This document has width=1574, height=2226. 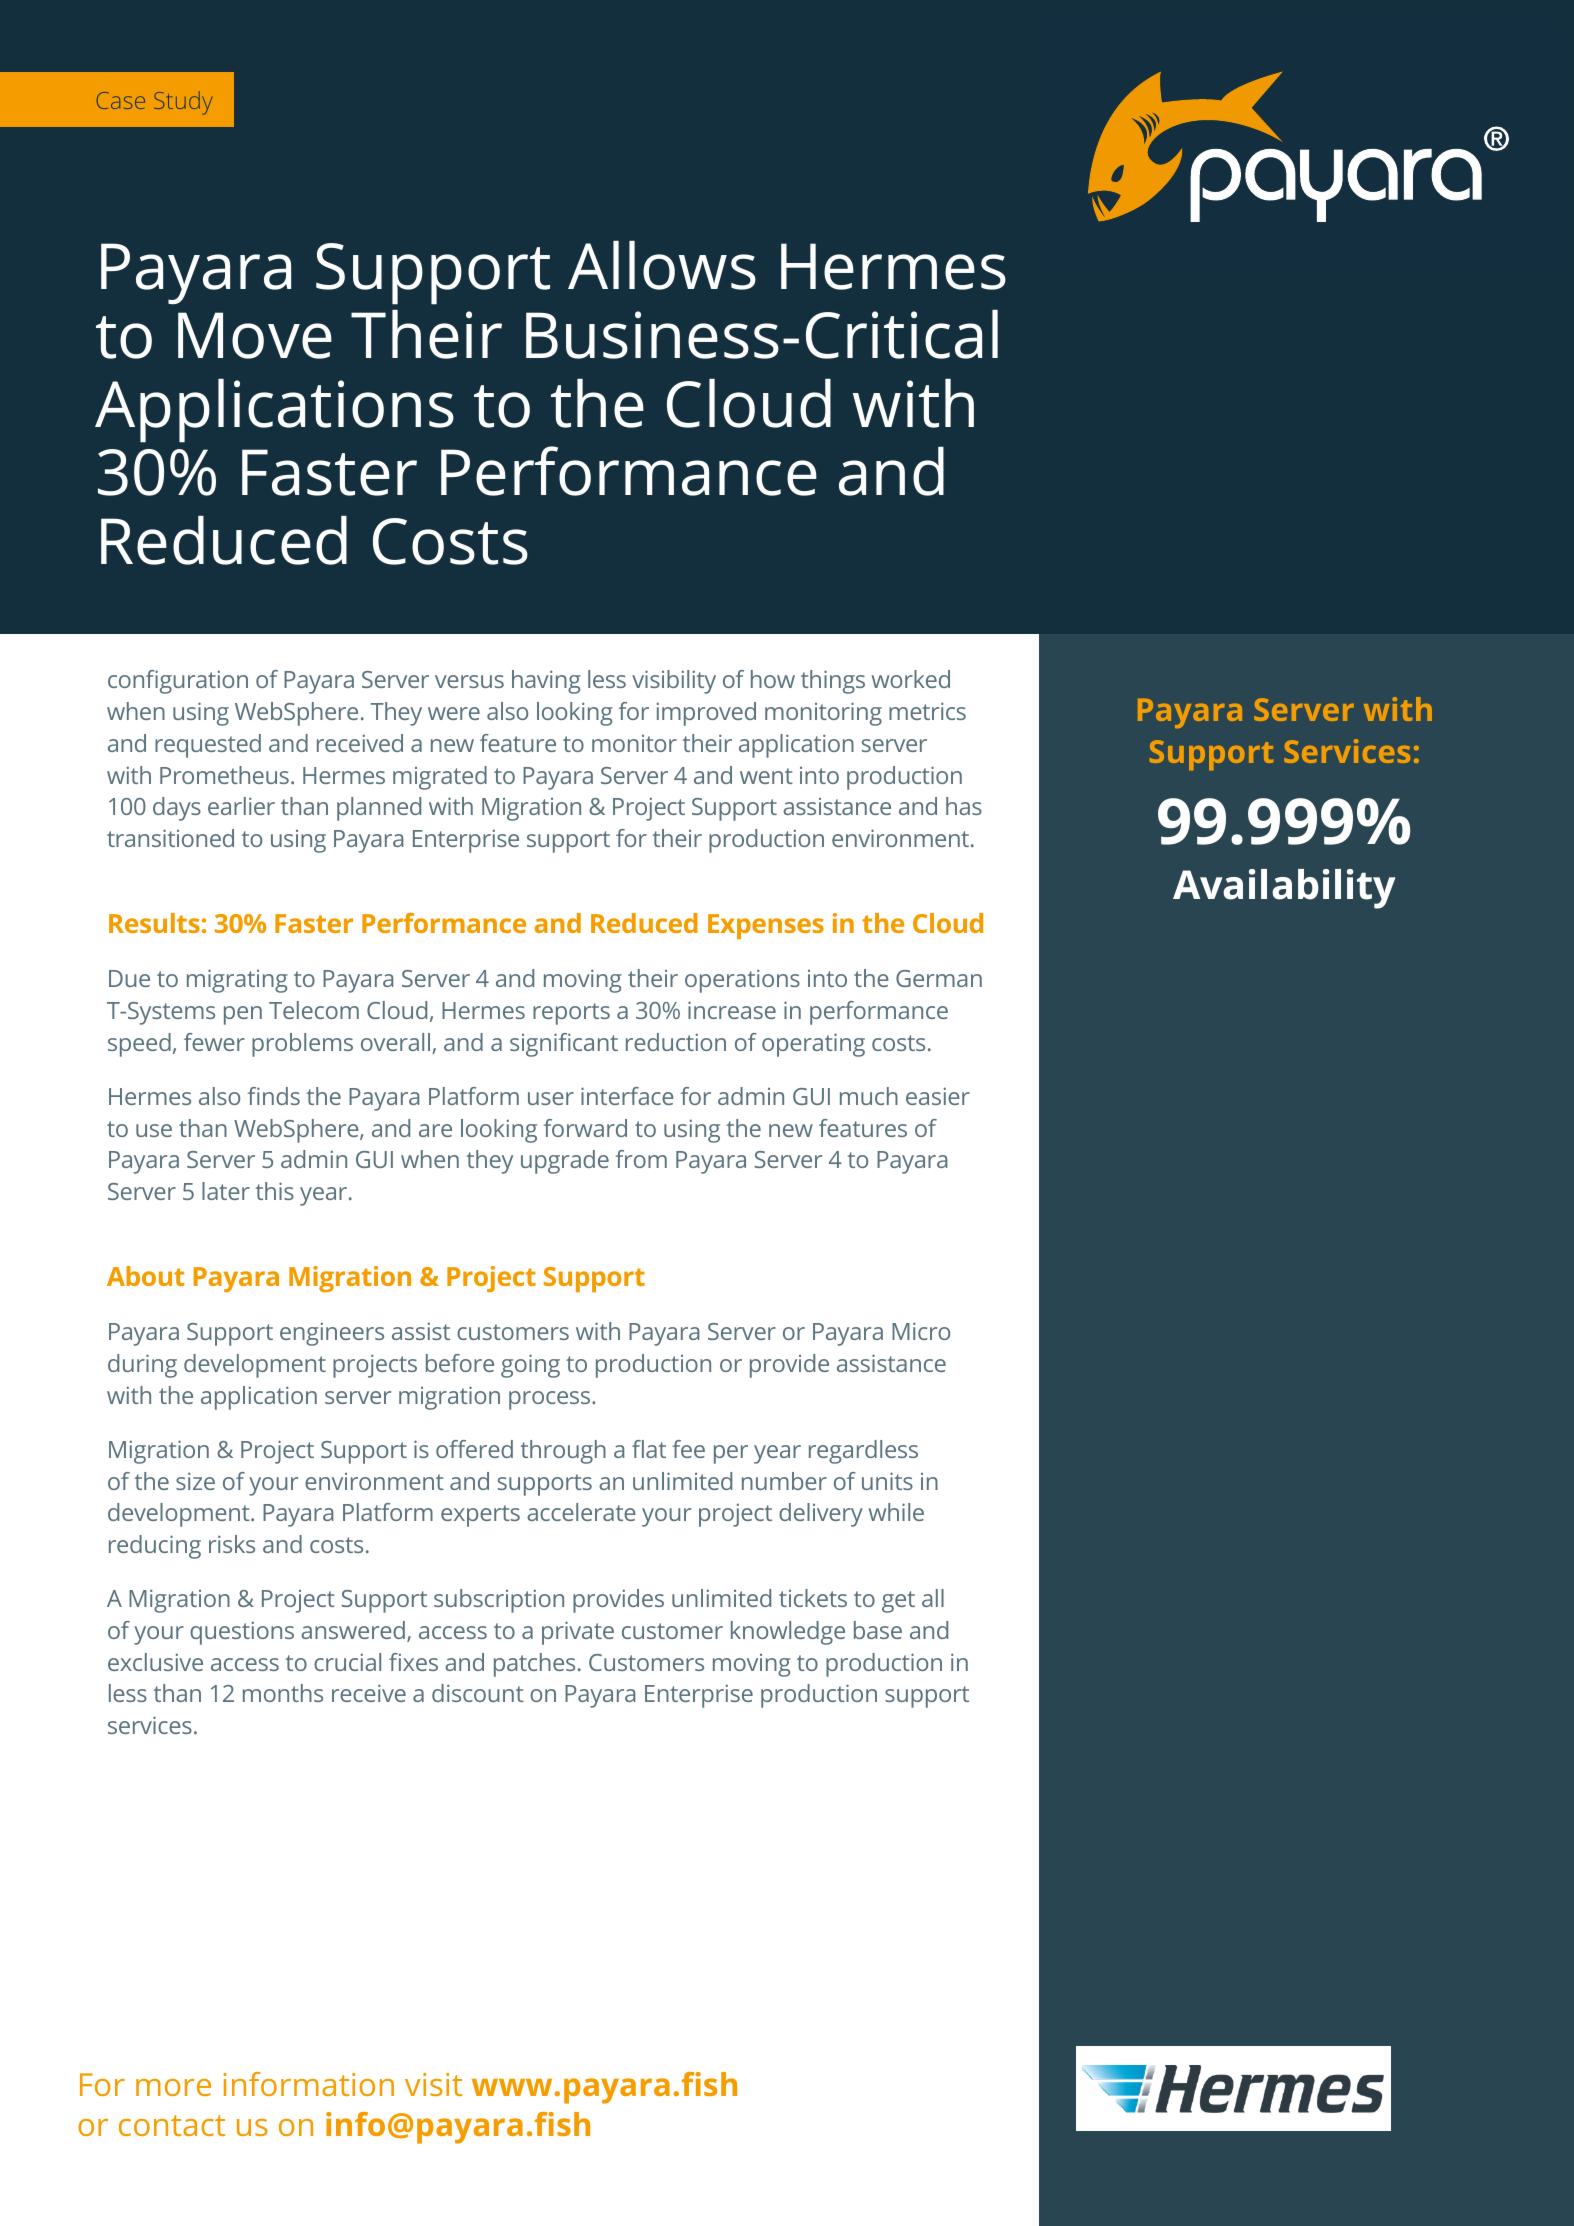 What do you see at coordinates (911, 679) in the document?
I see `worked` at bounding box center [911, 679].
